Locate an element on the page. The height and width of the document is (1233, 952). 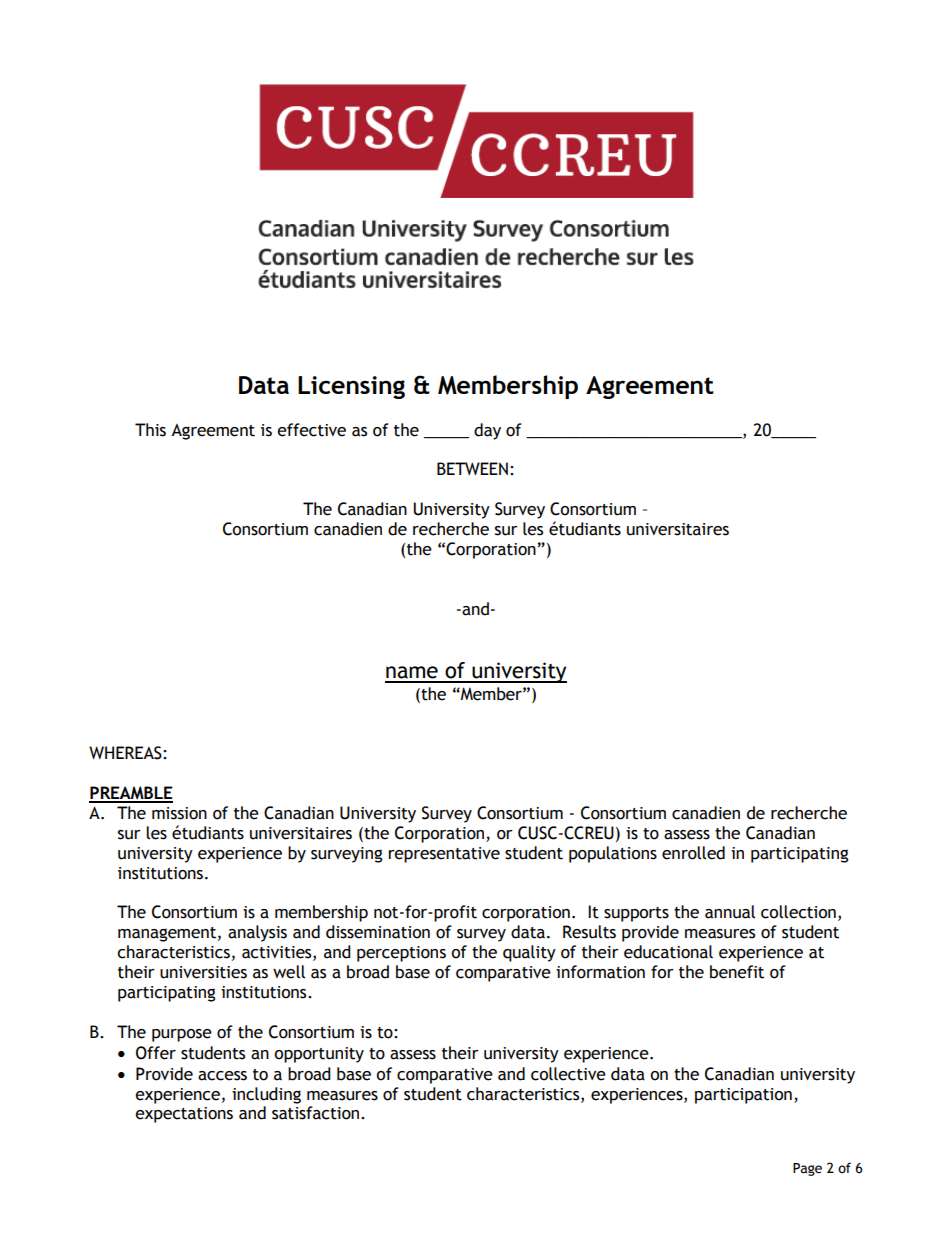
populations is located at coordinates (613, 854).
